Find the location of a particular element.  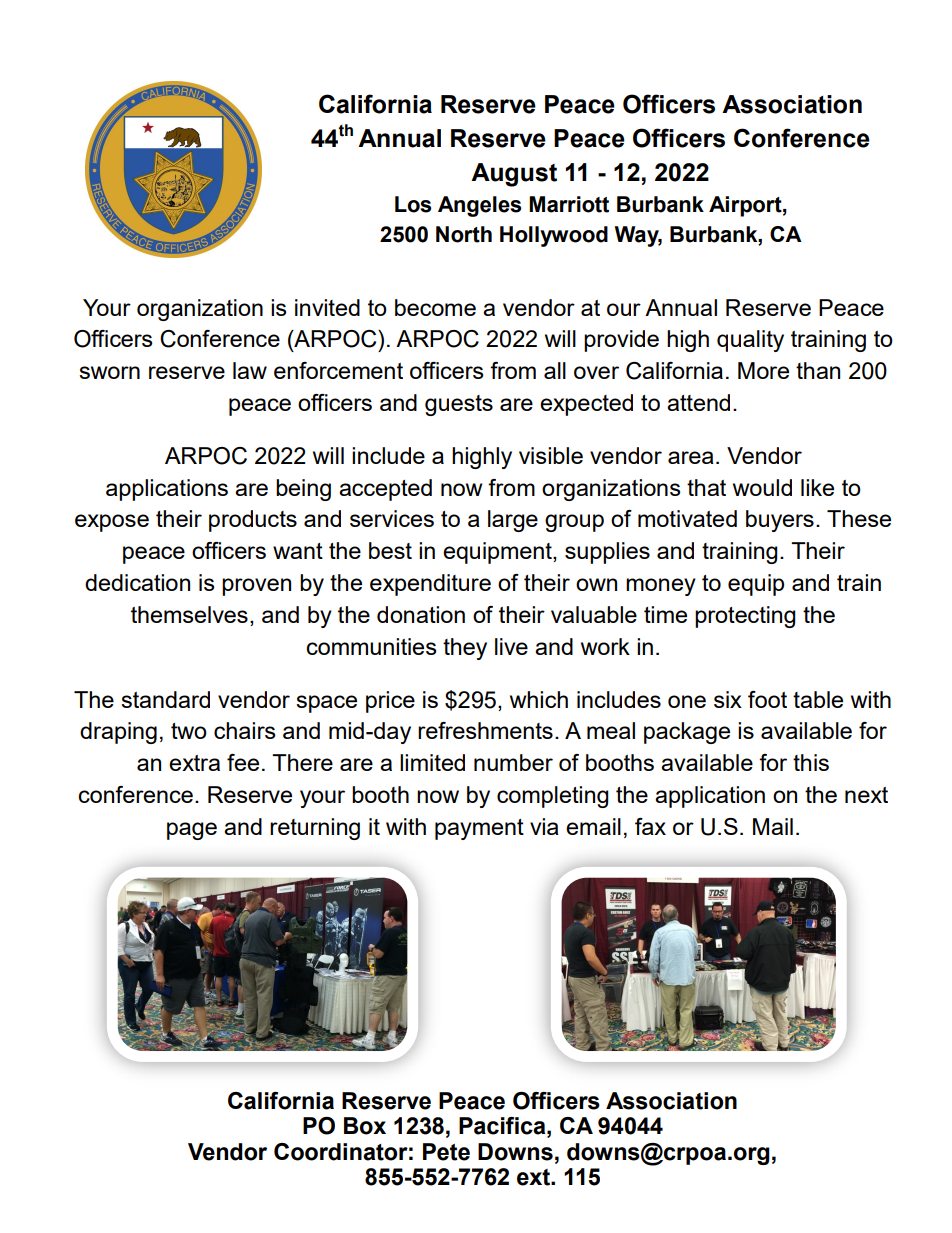

Box is located at coordinates (365, 1126).
